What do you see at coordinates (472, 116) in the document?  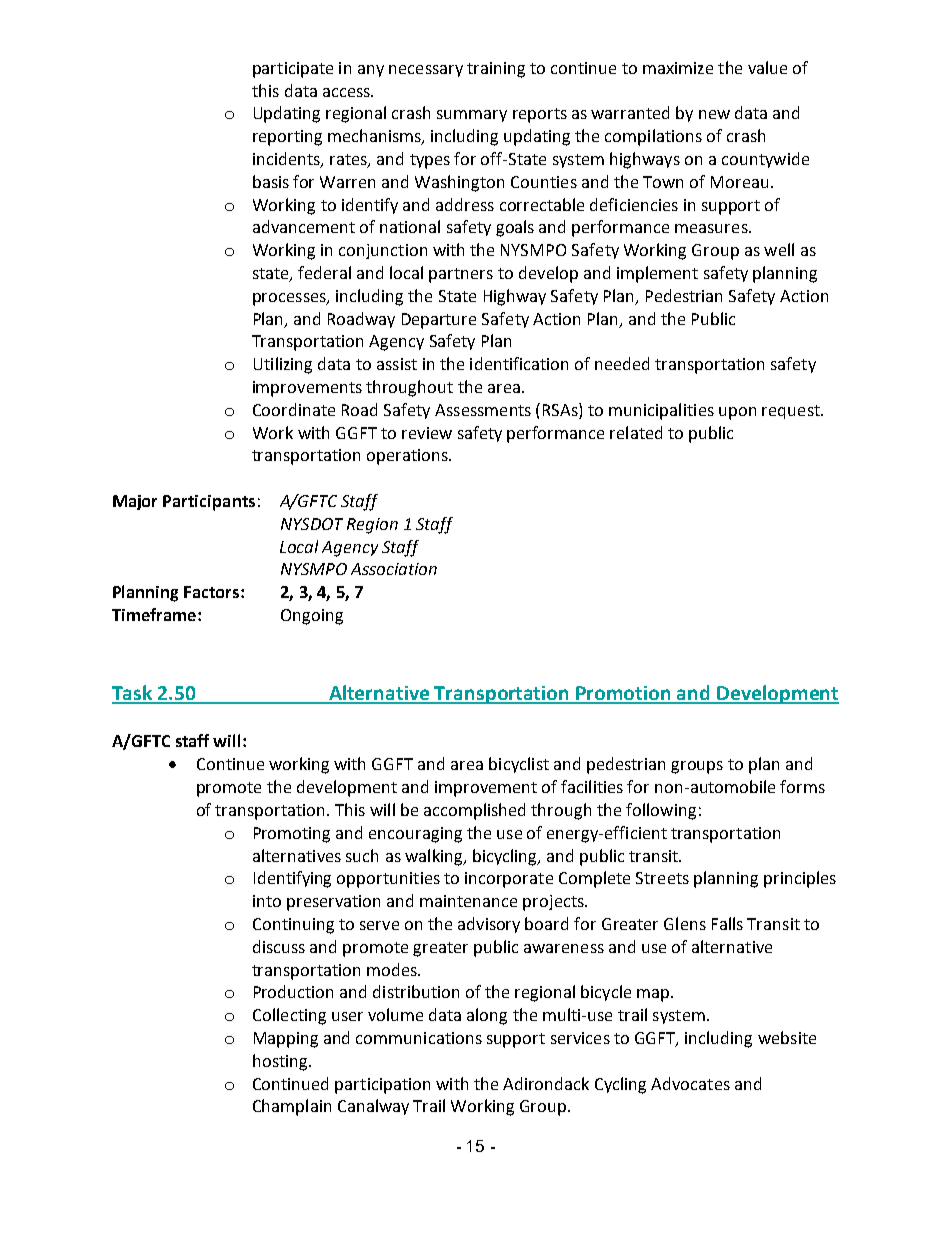 I see `summary` at bounding box center [472, 116].
